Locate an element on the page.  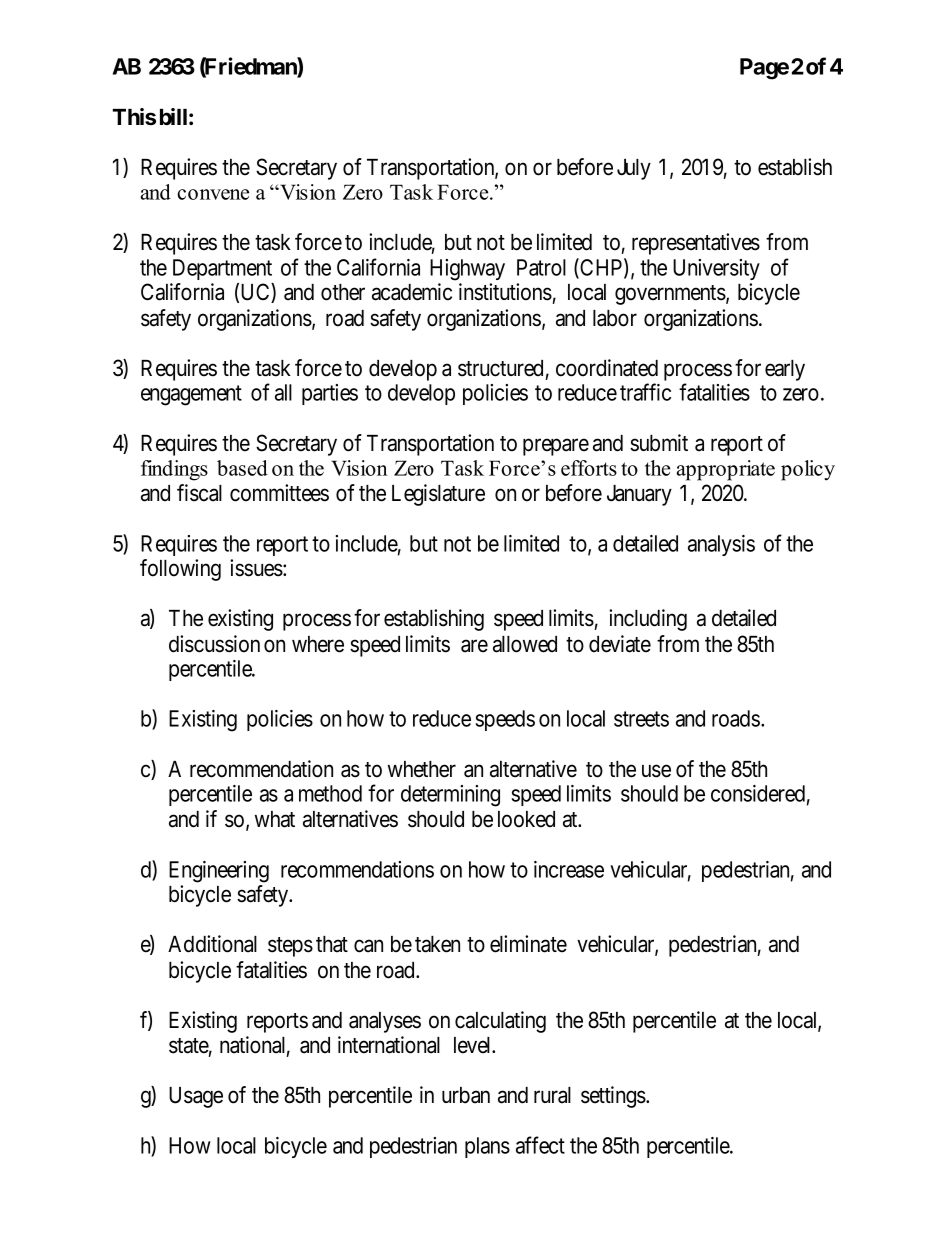
convene is located at coordinates (213, 194).
